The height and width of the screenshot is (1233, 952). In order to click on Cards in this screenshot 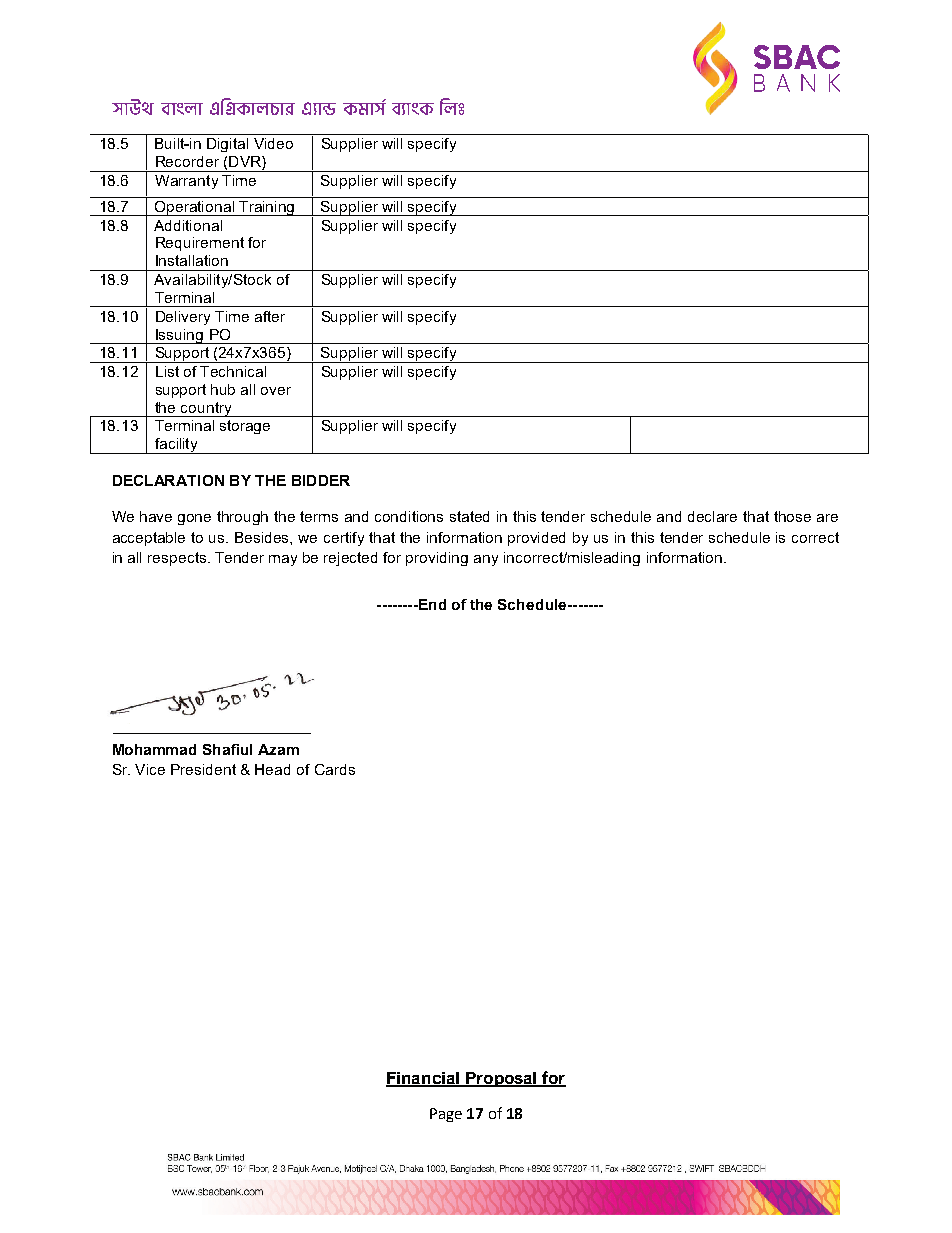, I will do `click(335, 769)`.
